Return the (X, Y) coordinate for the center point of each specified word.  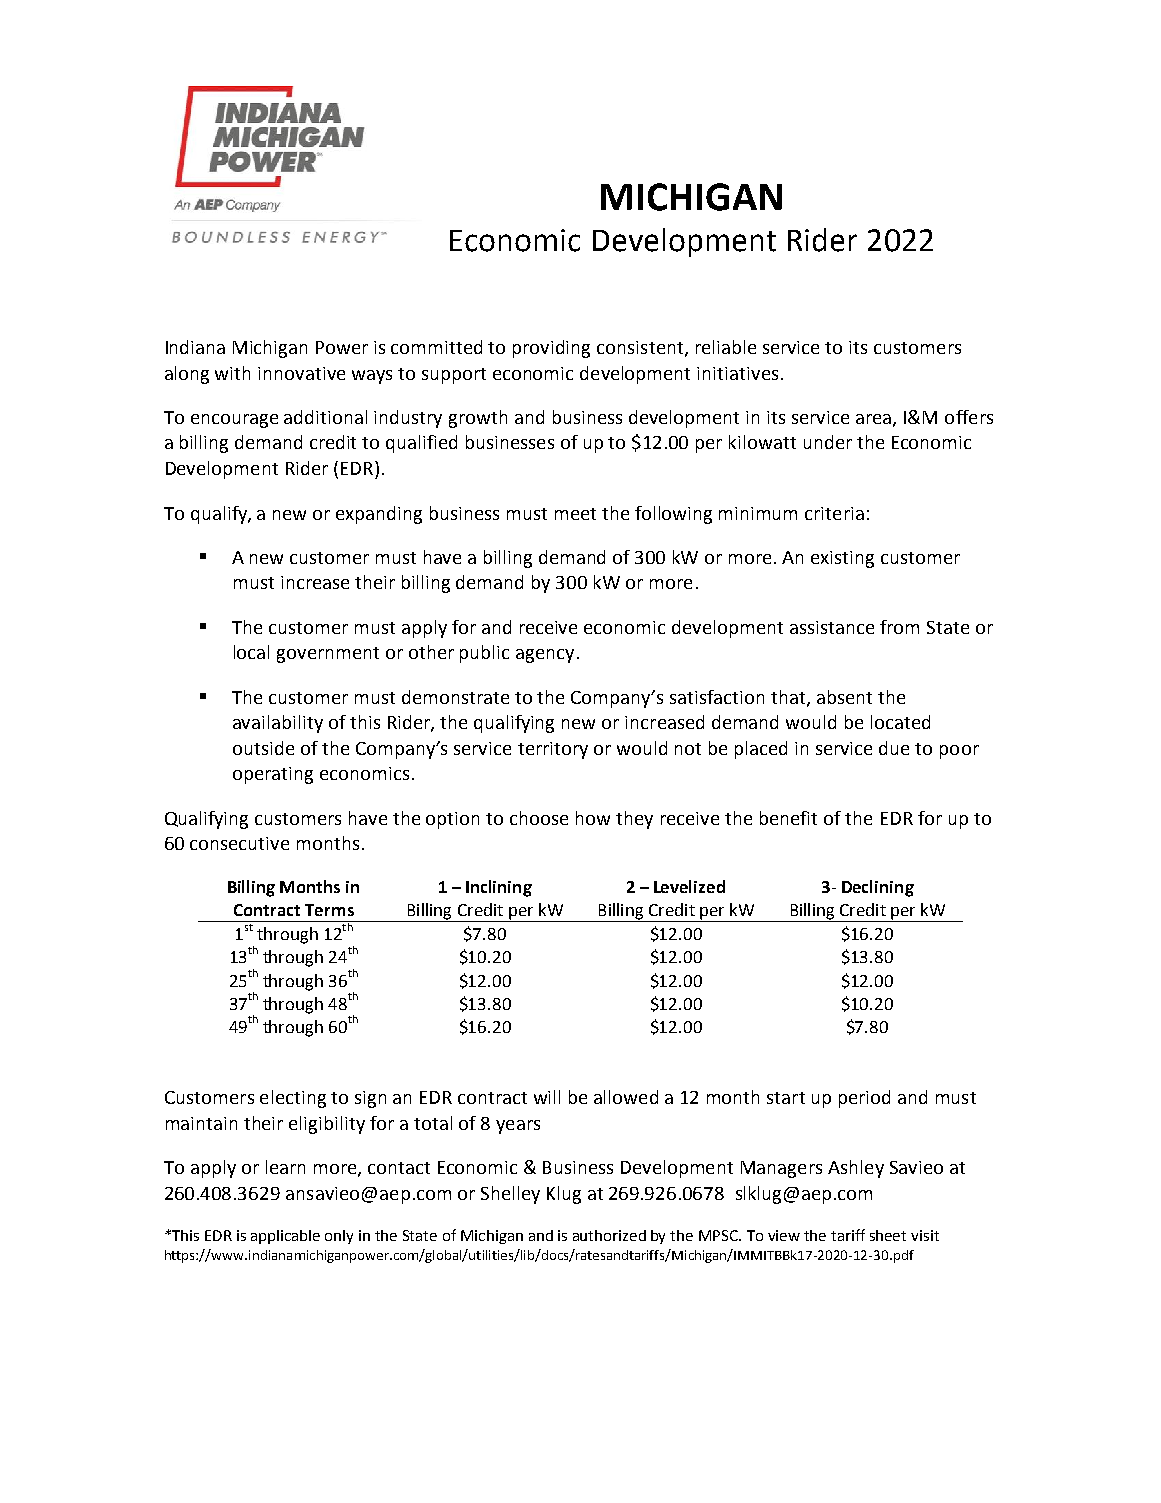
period (864, 1099)
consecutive (239, 843)
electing (293, 1099)
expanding (379, 515)
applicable (285, 1237)
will (547, 1097)
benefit (788, 818)
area (875, 420)
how (593, 818)
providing (551, 349)
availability (278, 724)
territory (553, 750)
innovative (301, 373)
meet (575, 514)
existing (842, 559)
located (900, 722)
